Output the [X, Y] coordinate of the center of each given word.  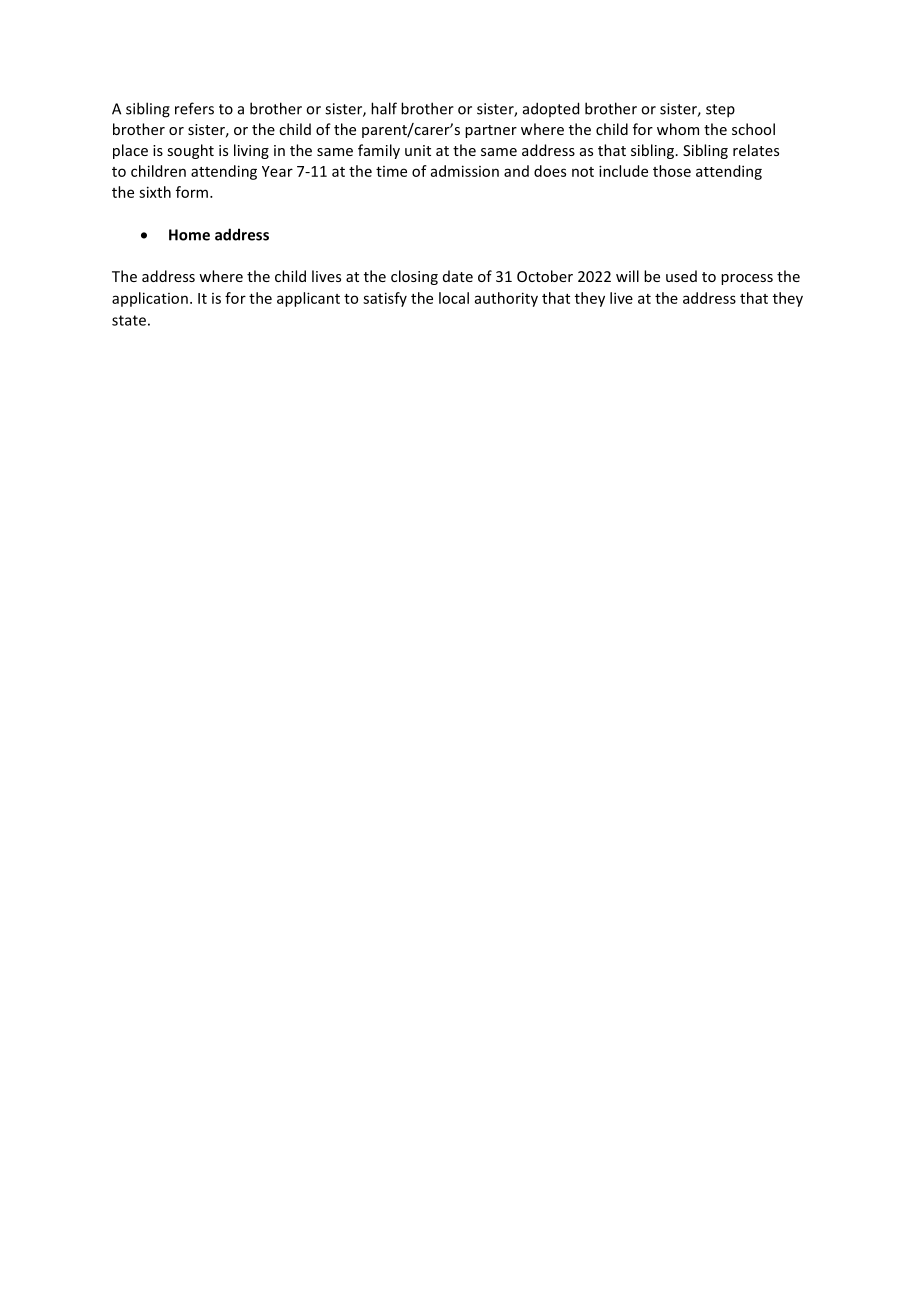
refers [194, 108]
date [458, 276]
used [681, 276]
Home [189, 235]
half [384, 108]
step [720, 111]
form [192, 192]
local [454, 298]
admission [465, 171]
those [672, 171]
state [129, 320]
